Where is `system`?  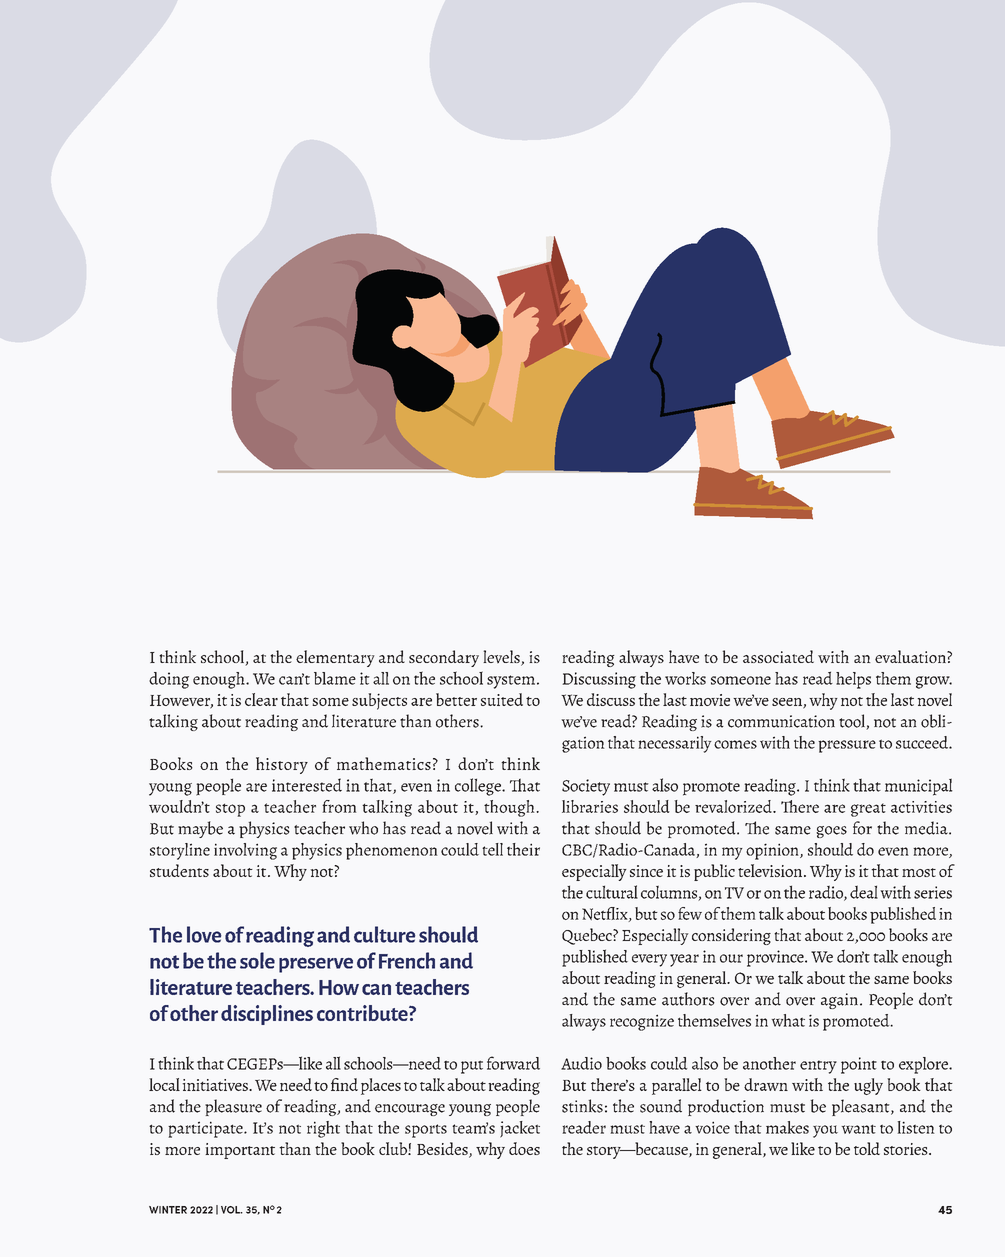
system is located at coordinates (511, 682).
